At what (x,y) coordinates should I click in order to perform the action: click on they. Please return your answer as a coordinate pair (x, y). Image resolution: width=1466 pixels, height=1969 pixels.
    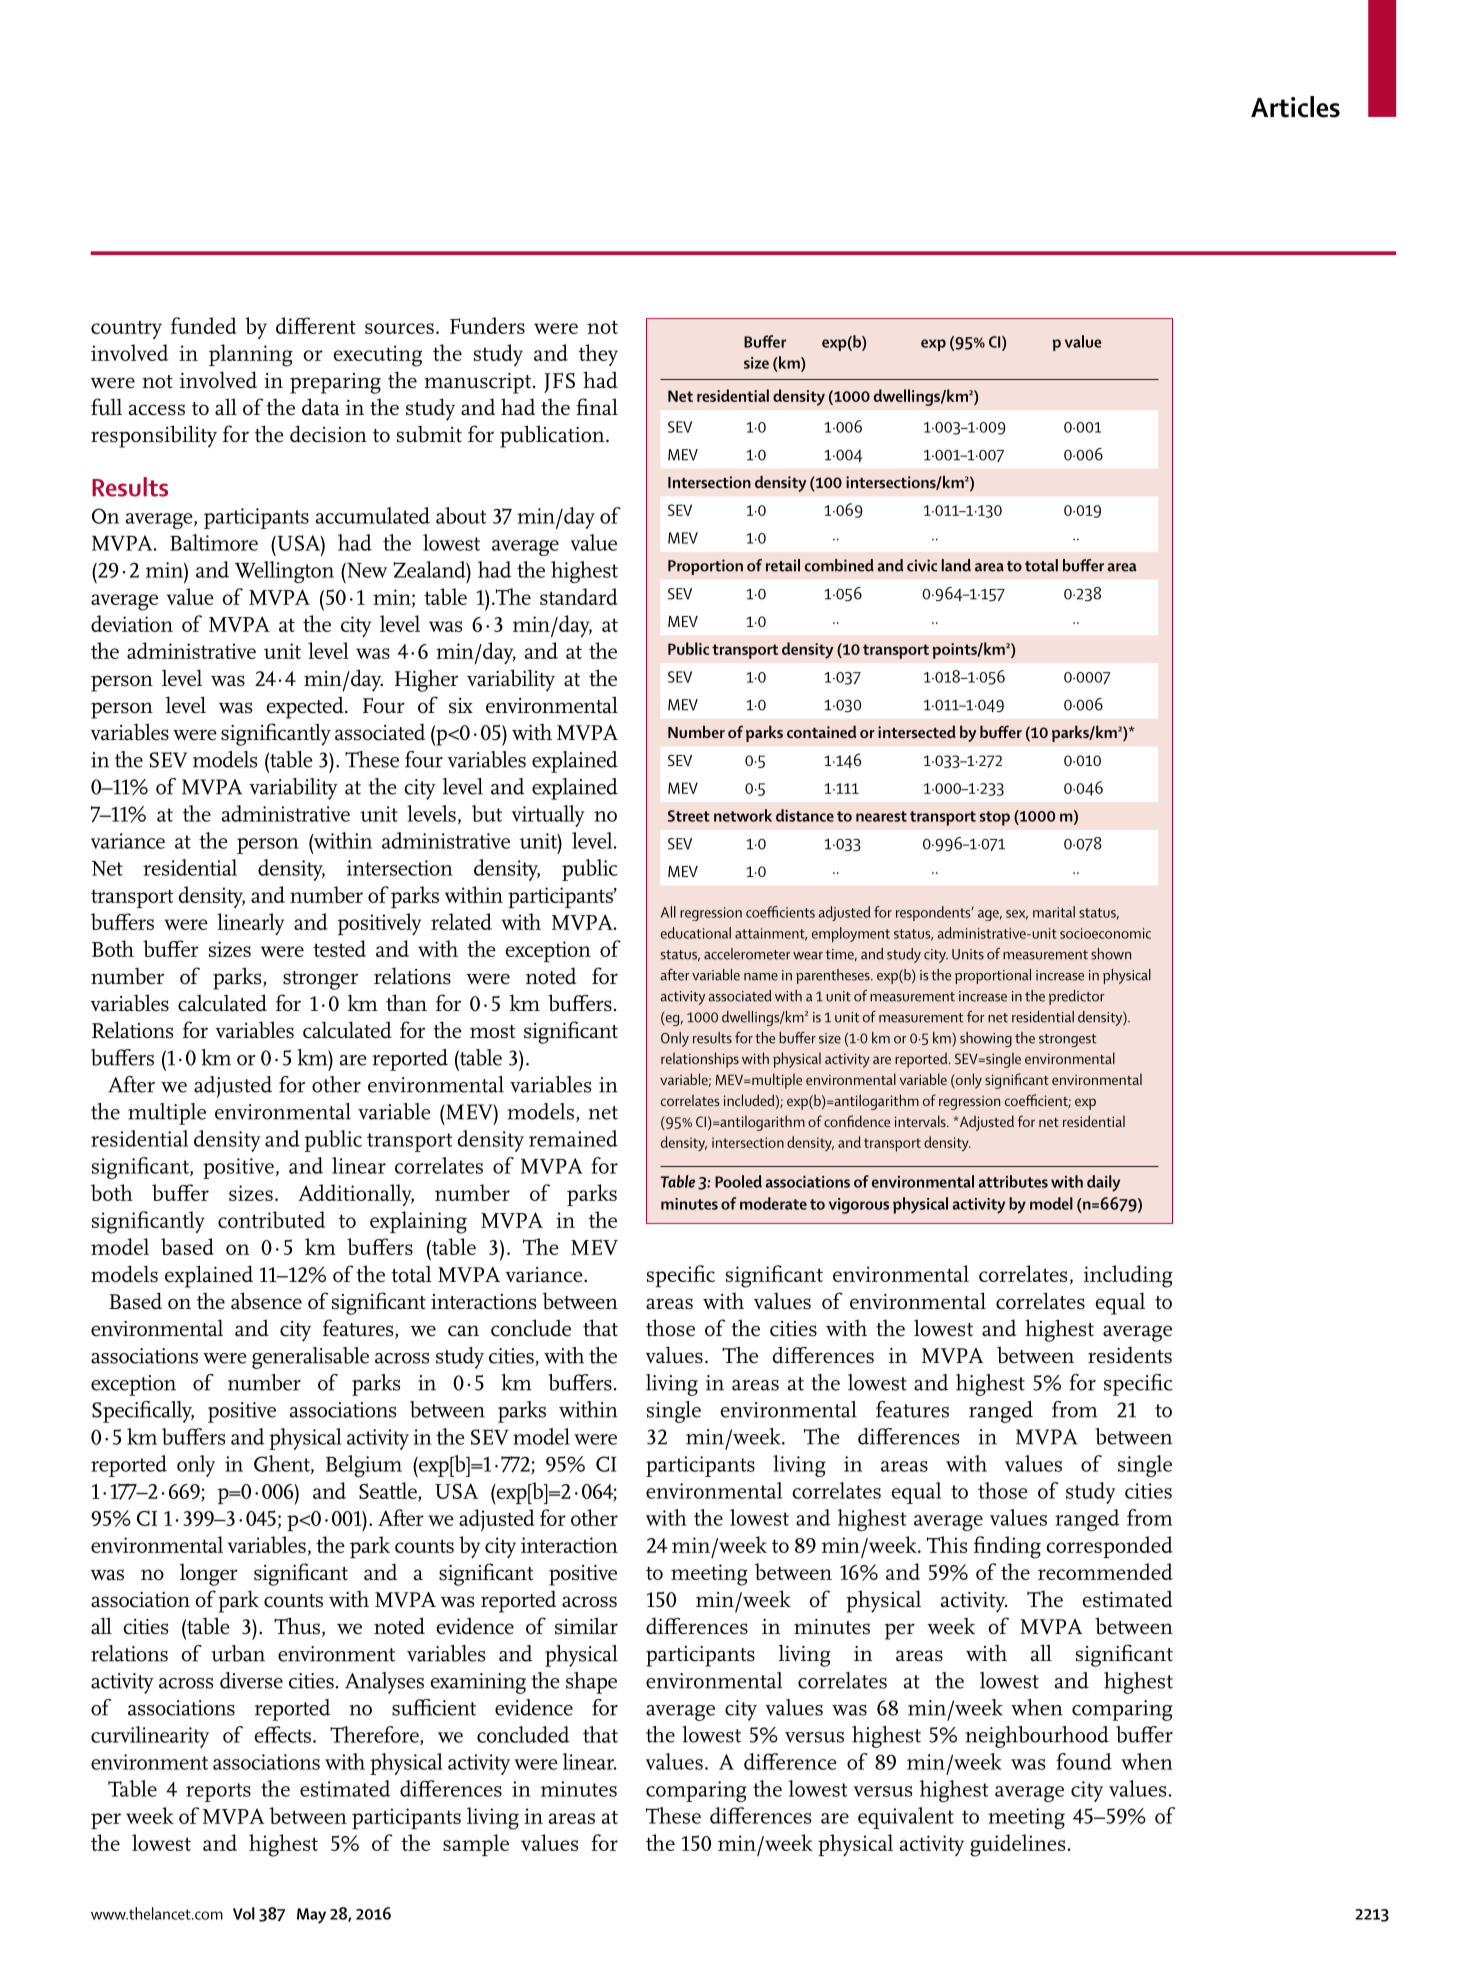
    Looking at the image, I should click on (598, 355).
